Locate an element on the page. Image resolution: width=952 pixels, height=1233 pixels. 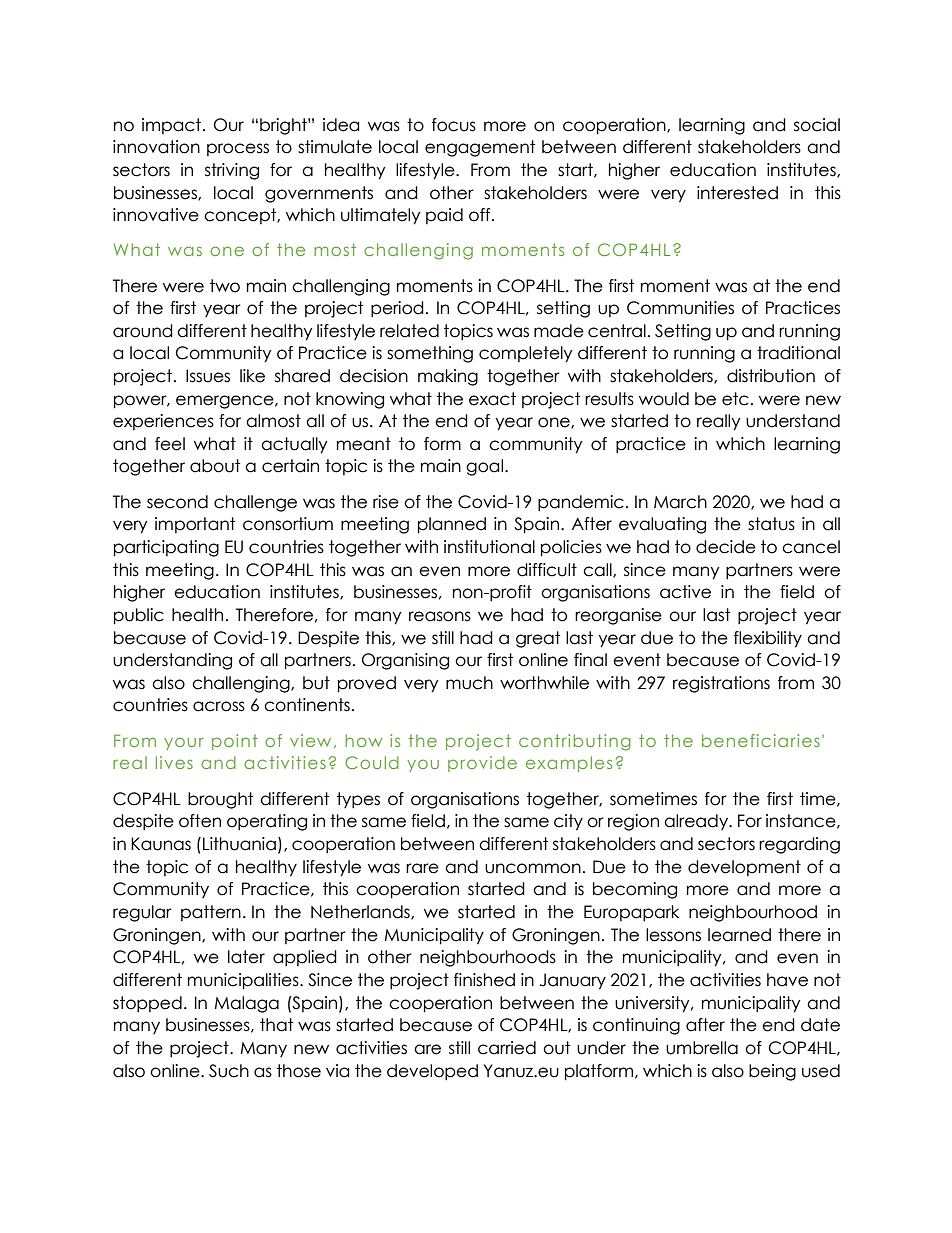
goal is located at coordinates (484, 467).
